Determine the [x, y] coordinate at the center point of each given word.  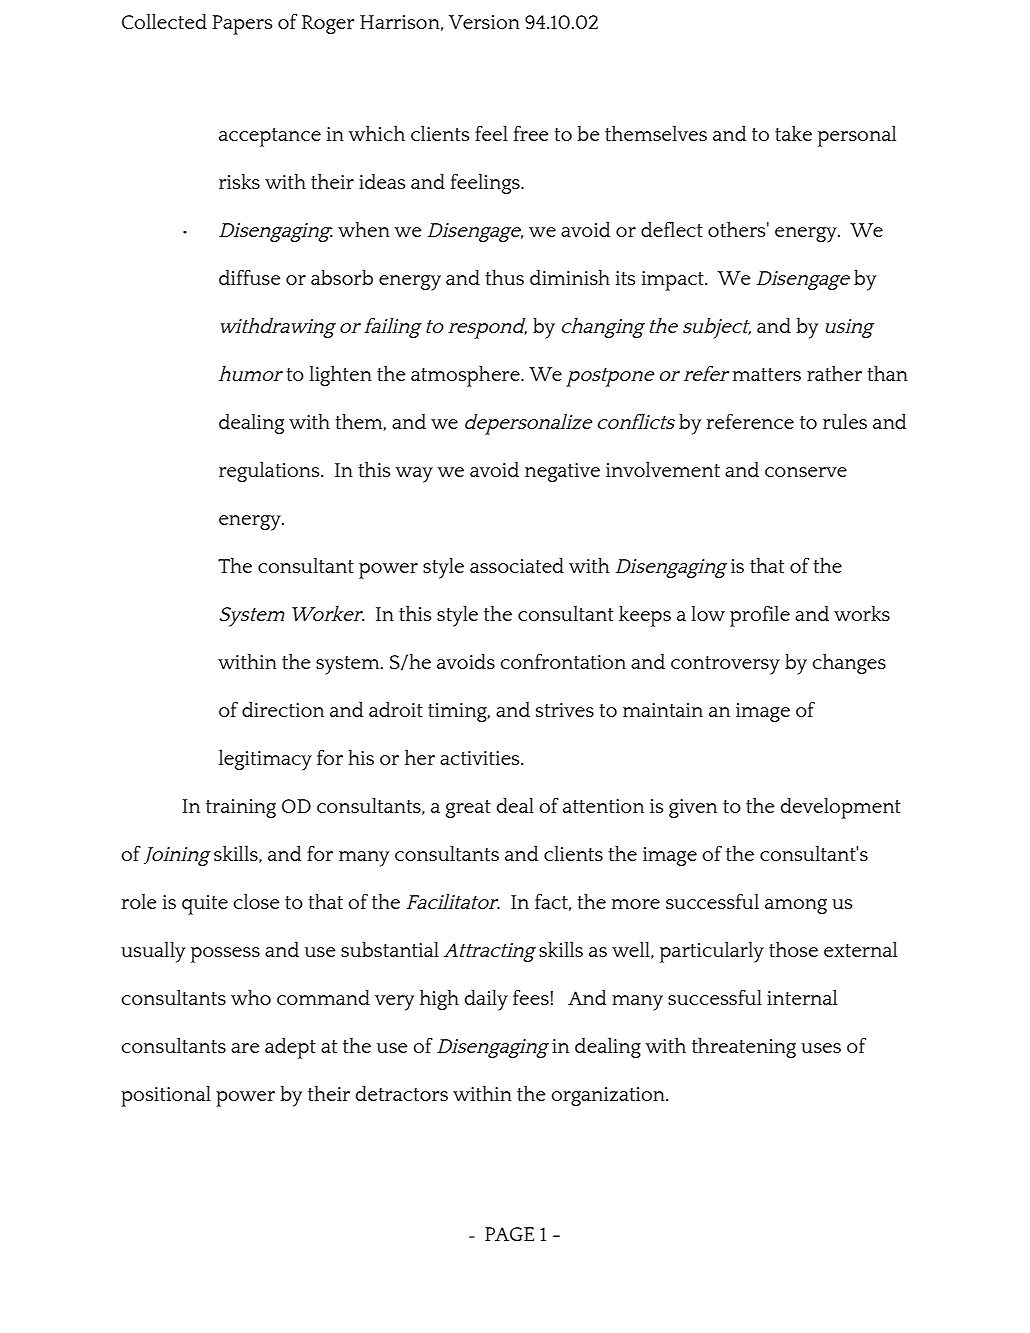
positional [166, 1096]
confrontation [563, 661]
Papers [242, 25]
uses [821, 1048]
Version [484, 22]
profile [760, 616]
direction [283, 709]
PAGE [509, 1234]
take [793, 133]
